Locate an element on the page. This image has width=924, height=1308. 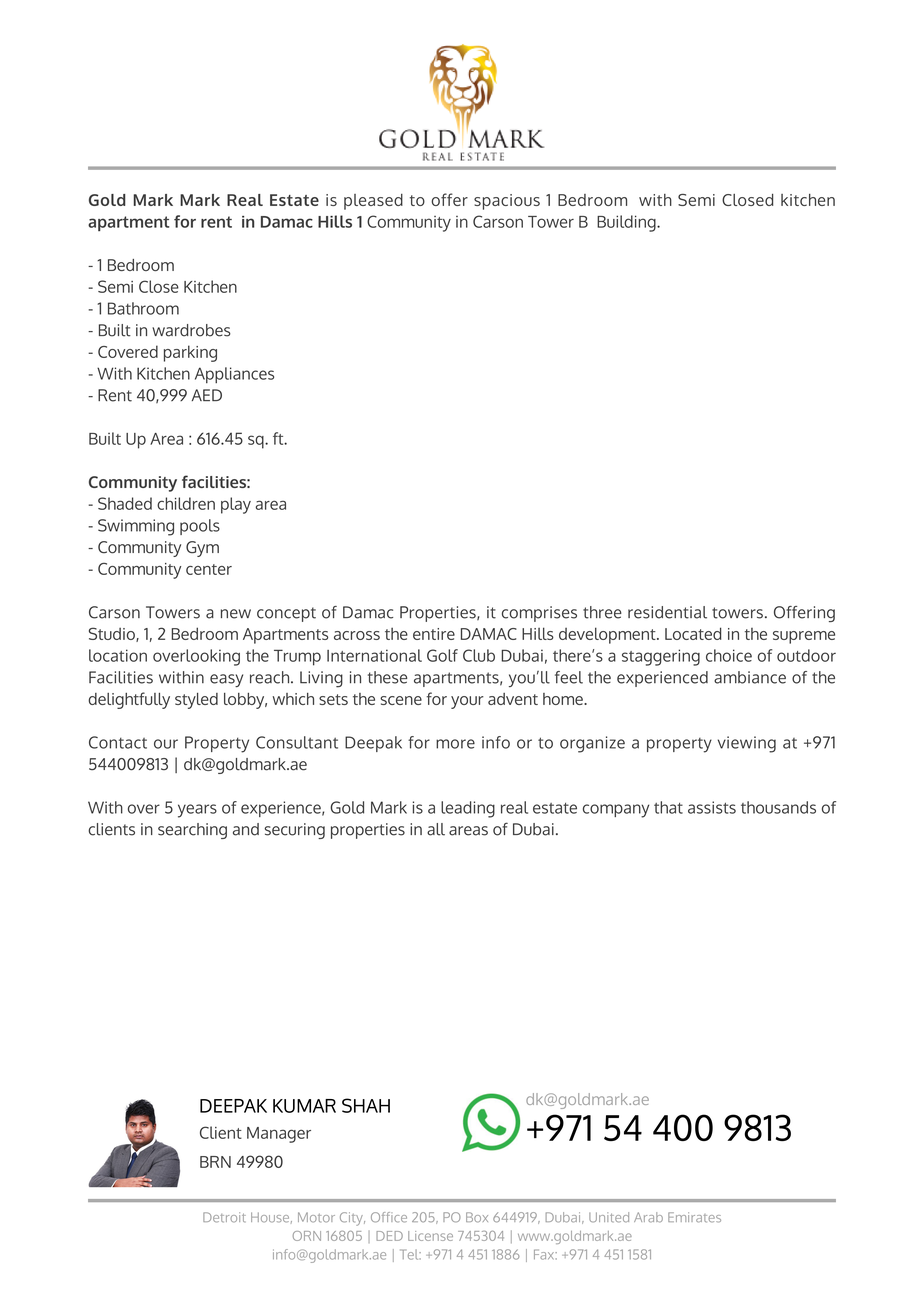
Detroit is located at coordinates (224, 1217).
